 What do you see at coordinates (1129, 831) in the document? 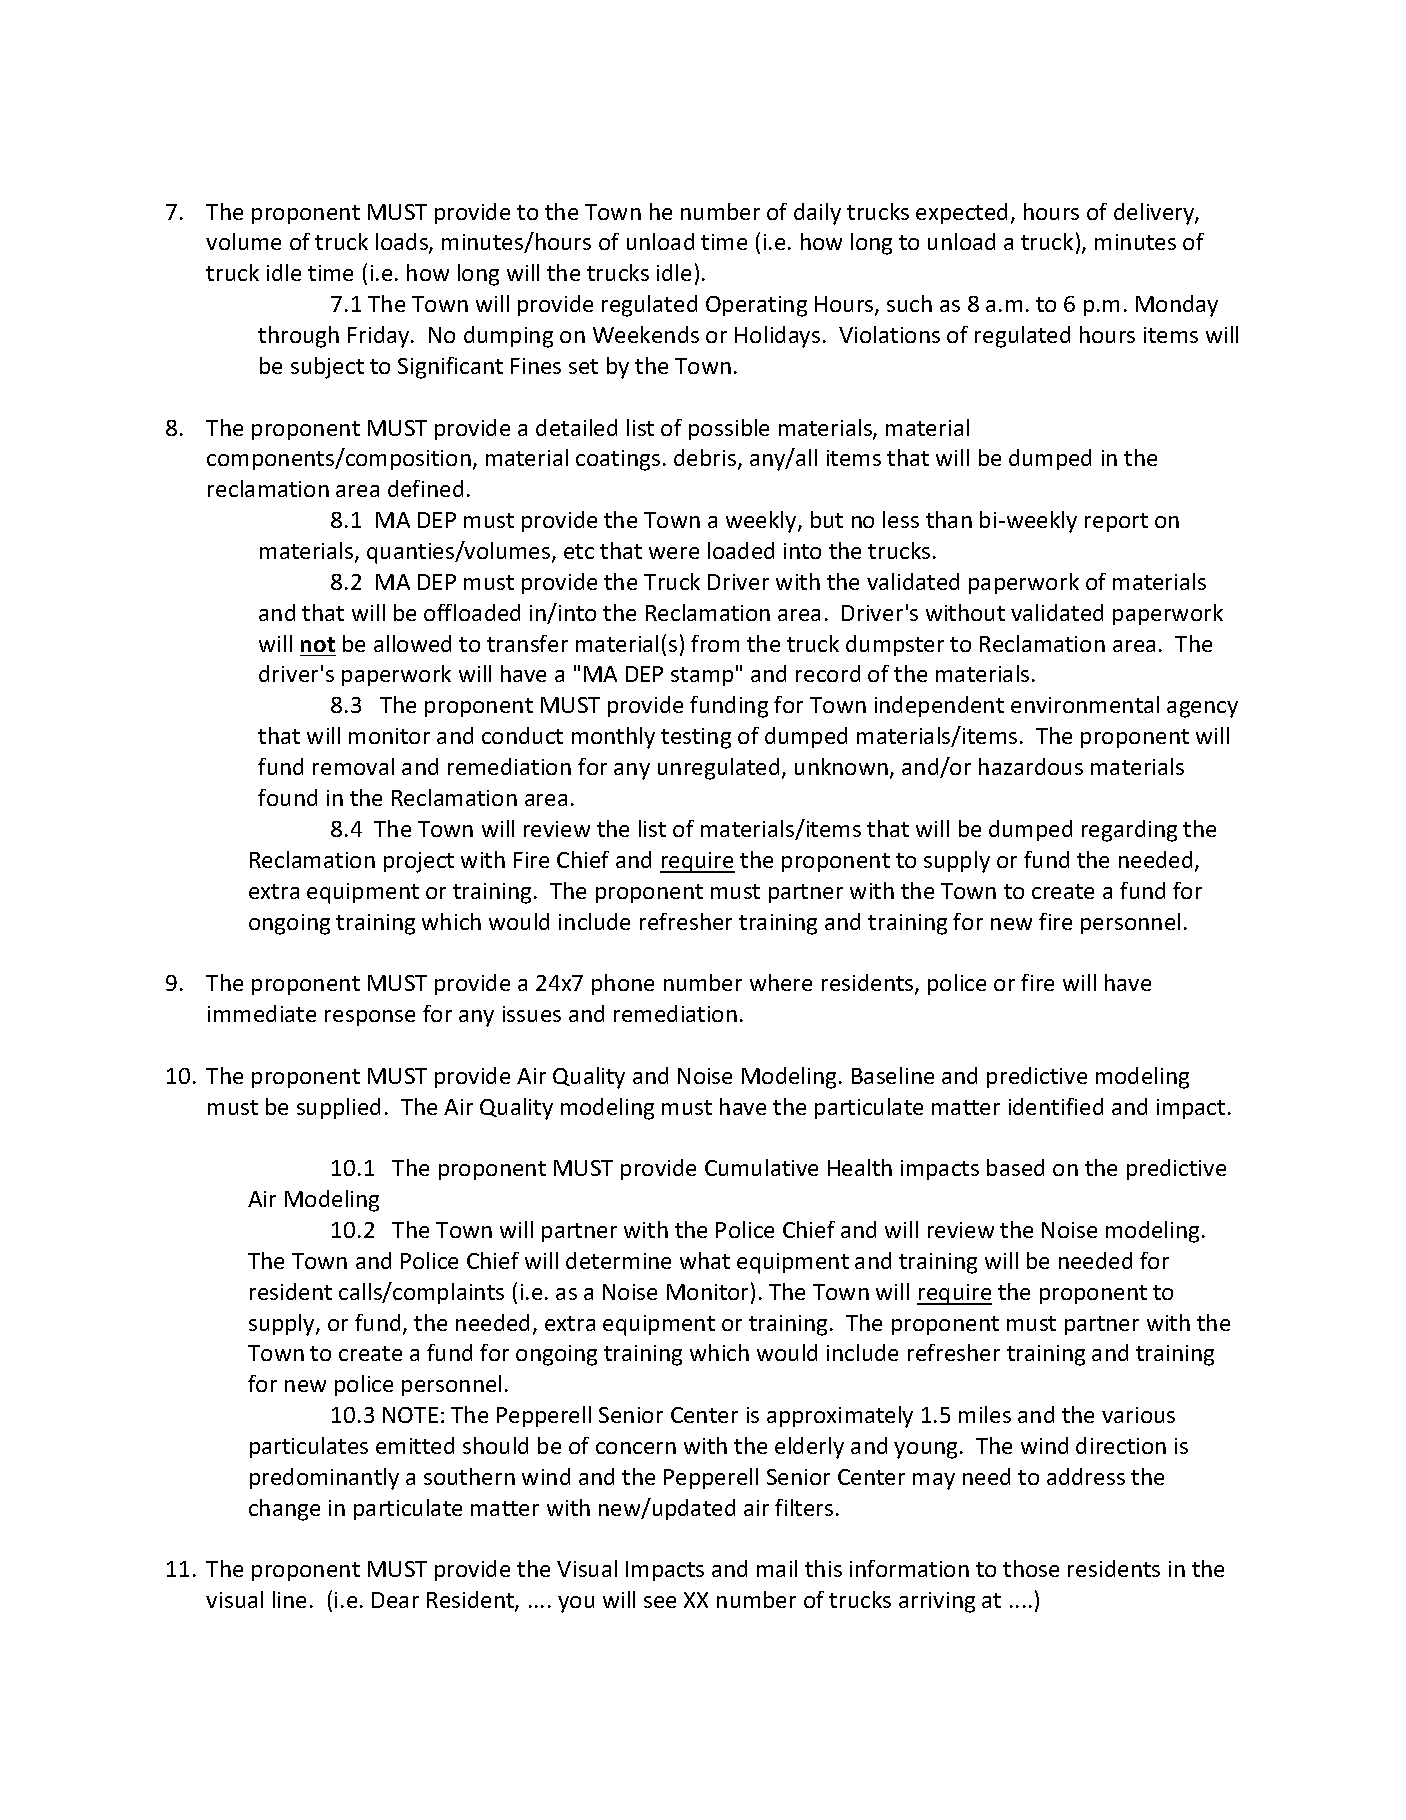
I see `regarding` at bounding box center [1129, 831].
